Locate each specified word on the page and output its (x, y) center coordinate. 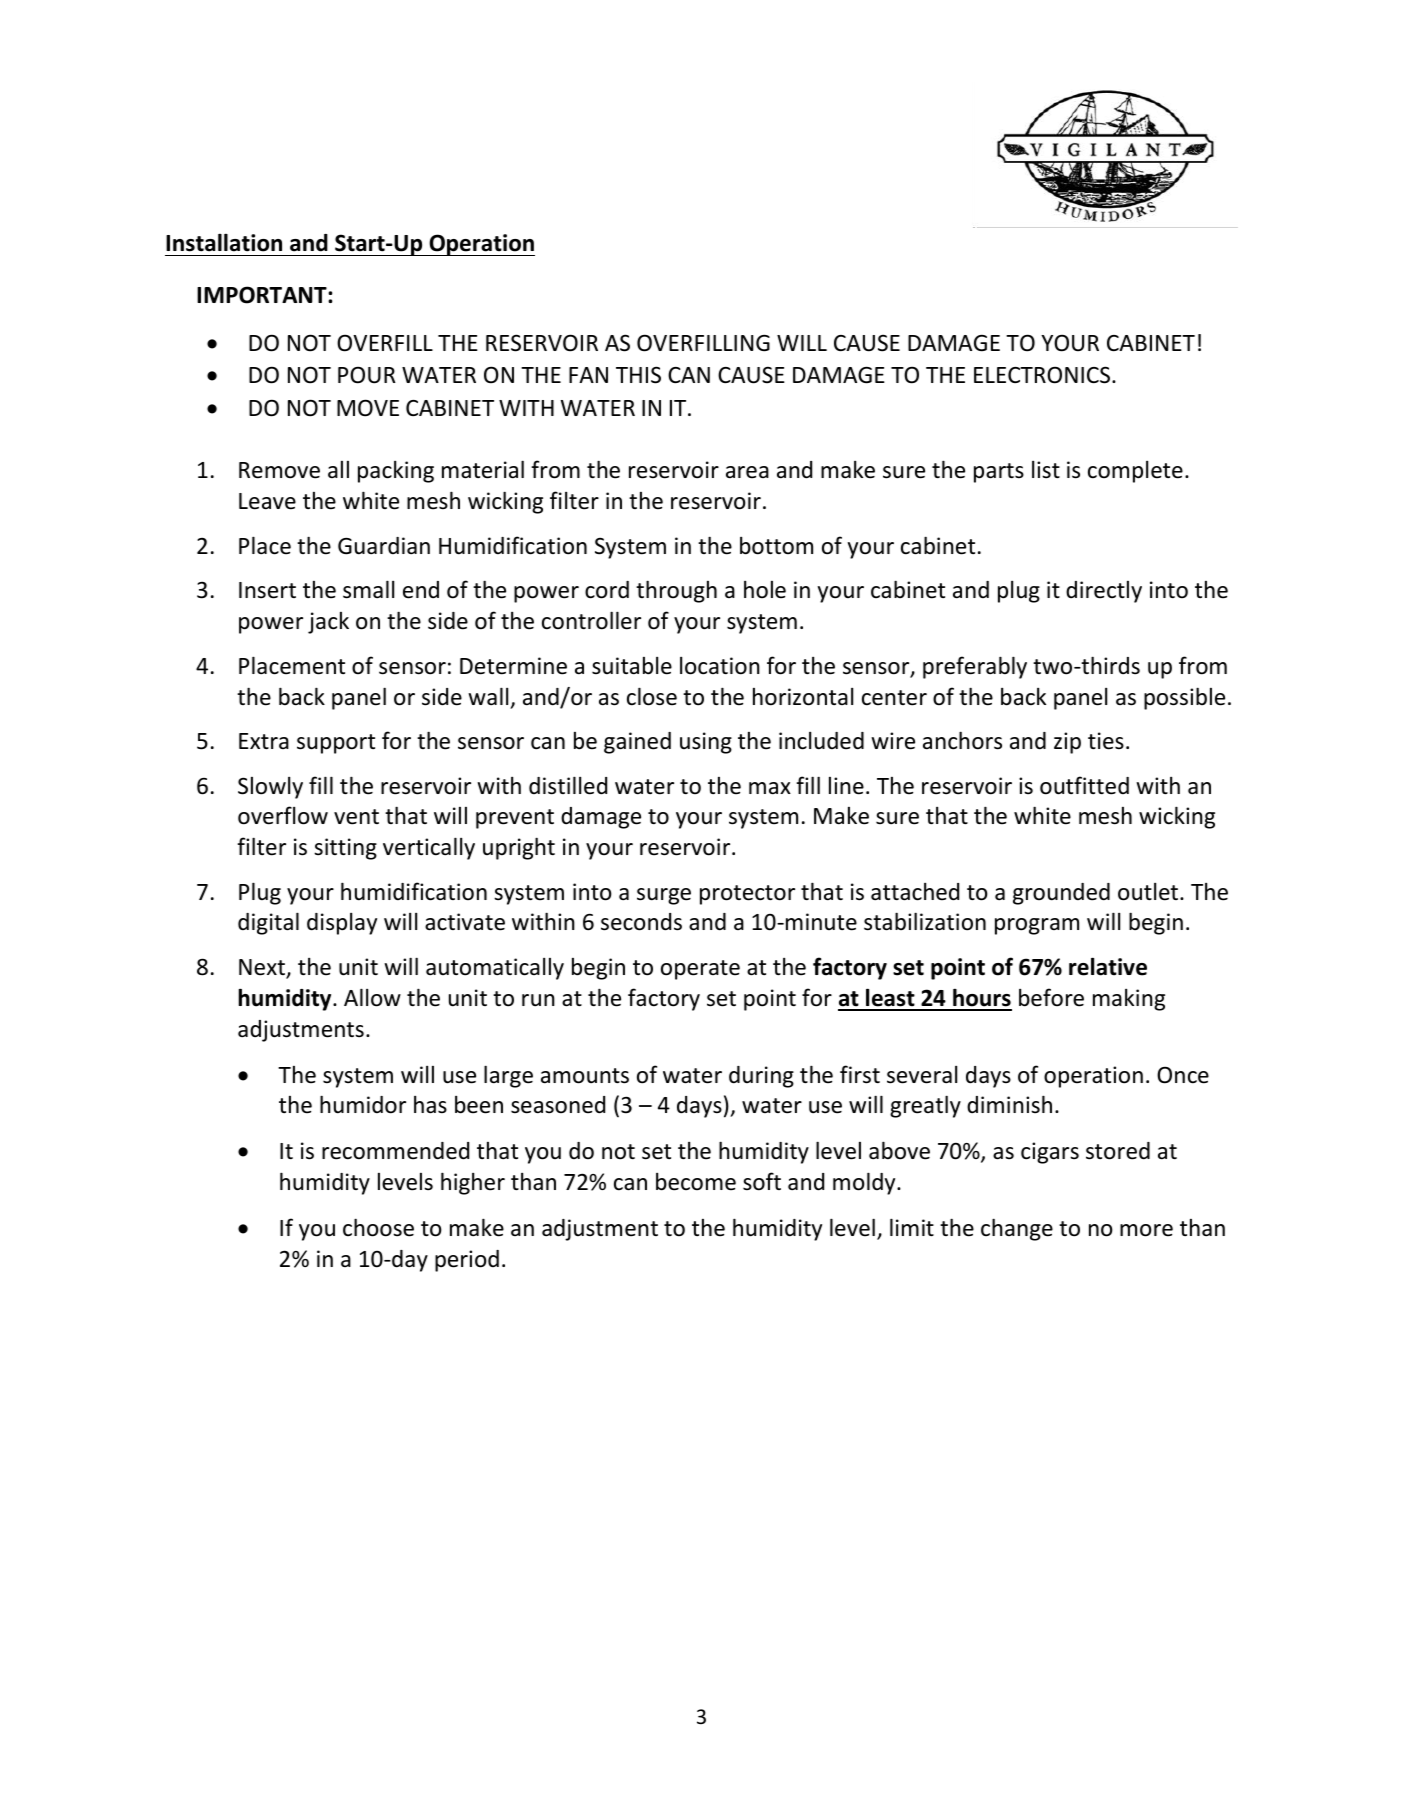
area (747, 472)
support (336, 744)
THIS (638, 375)
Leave (267, 501)
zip (1067, 743)
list (1046, 470)
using (706, 743)
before (1051, 997)
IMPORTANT (263, 295)
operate (700, 970)
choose (378, 1227)
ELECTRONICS (1043, 375)
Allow (372, 997)
